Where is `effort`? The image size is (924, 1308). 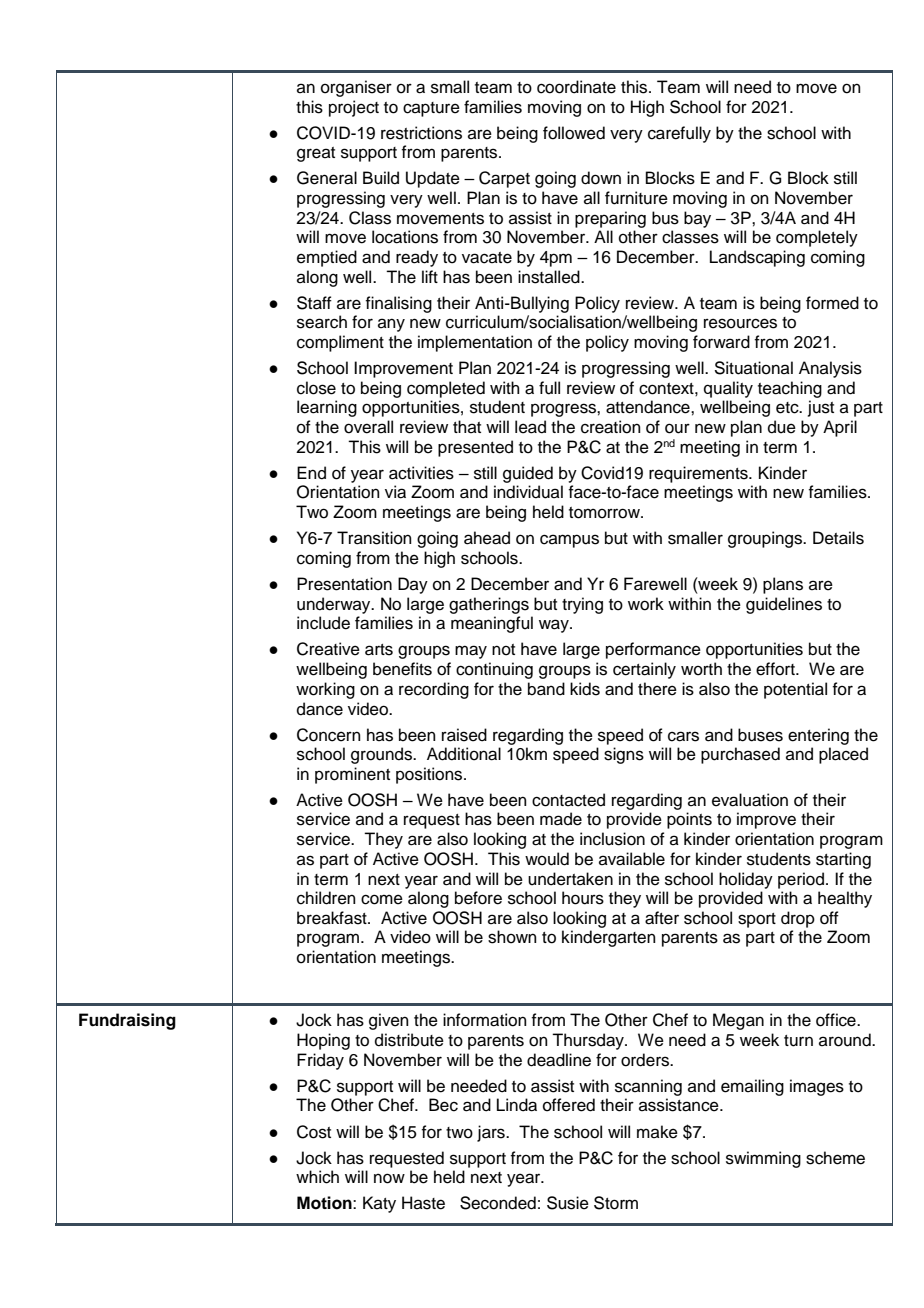 effort is located at coordinates (776, 669).
